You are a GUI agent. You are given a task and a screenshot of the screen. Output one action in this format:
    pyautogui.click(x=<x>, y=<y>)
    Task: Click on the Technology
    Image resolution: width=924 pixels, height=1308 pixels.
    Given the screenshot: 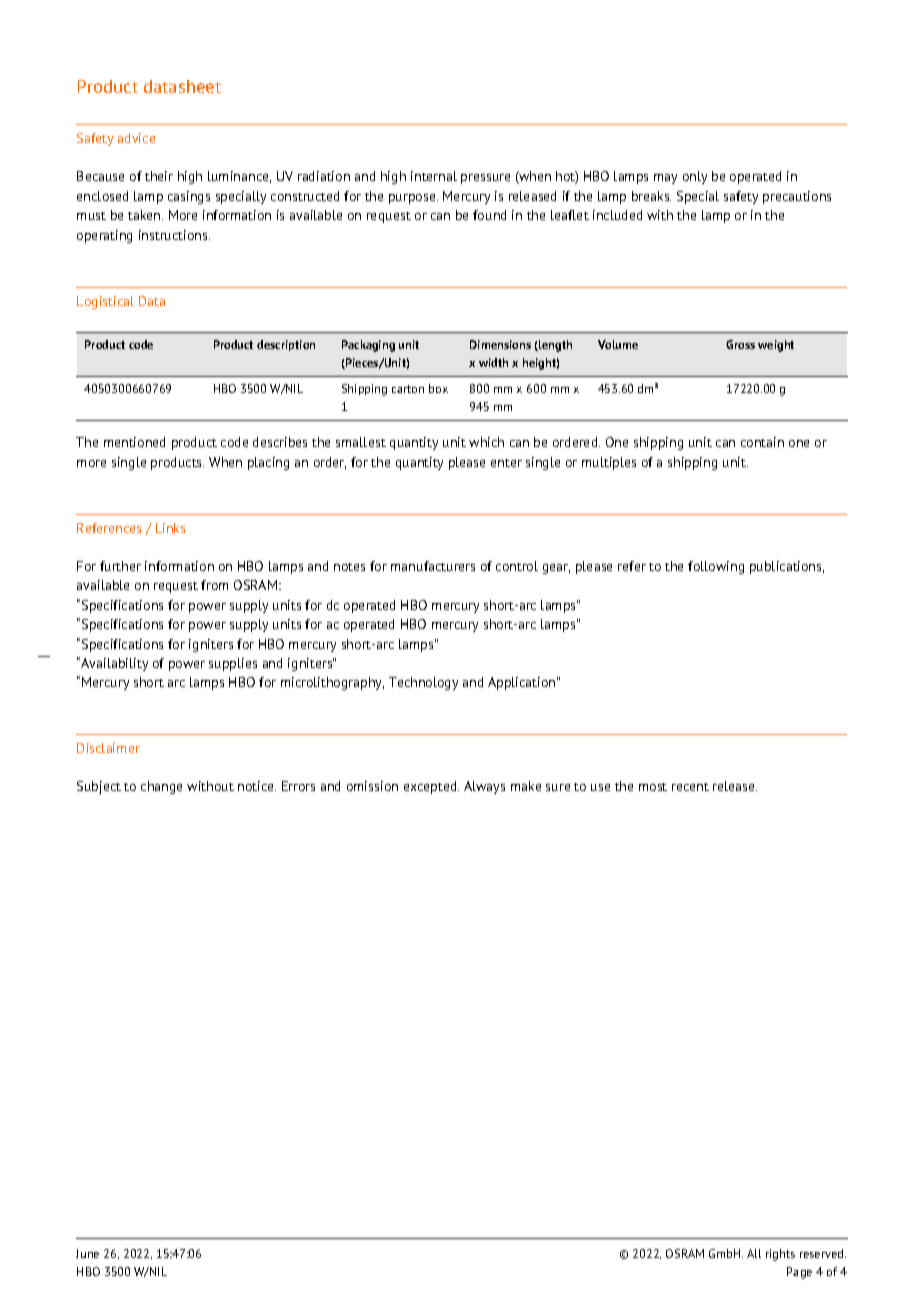 What is the action you would take?
    pyautogui.click(x=423, y=683)
